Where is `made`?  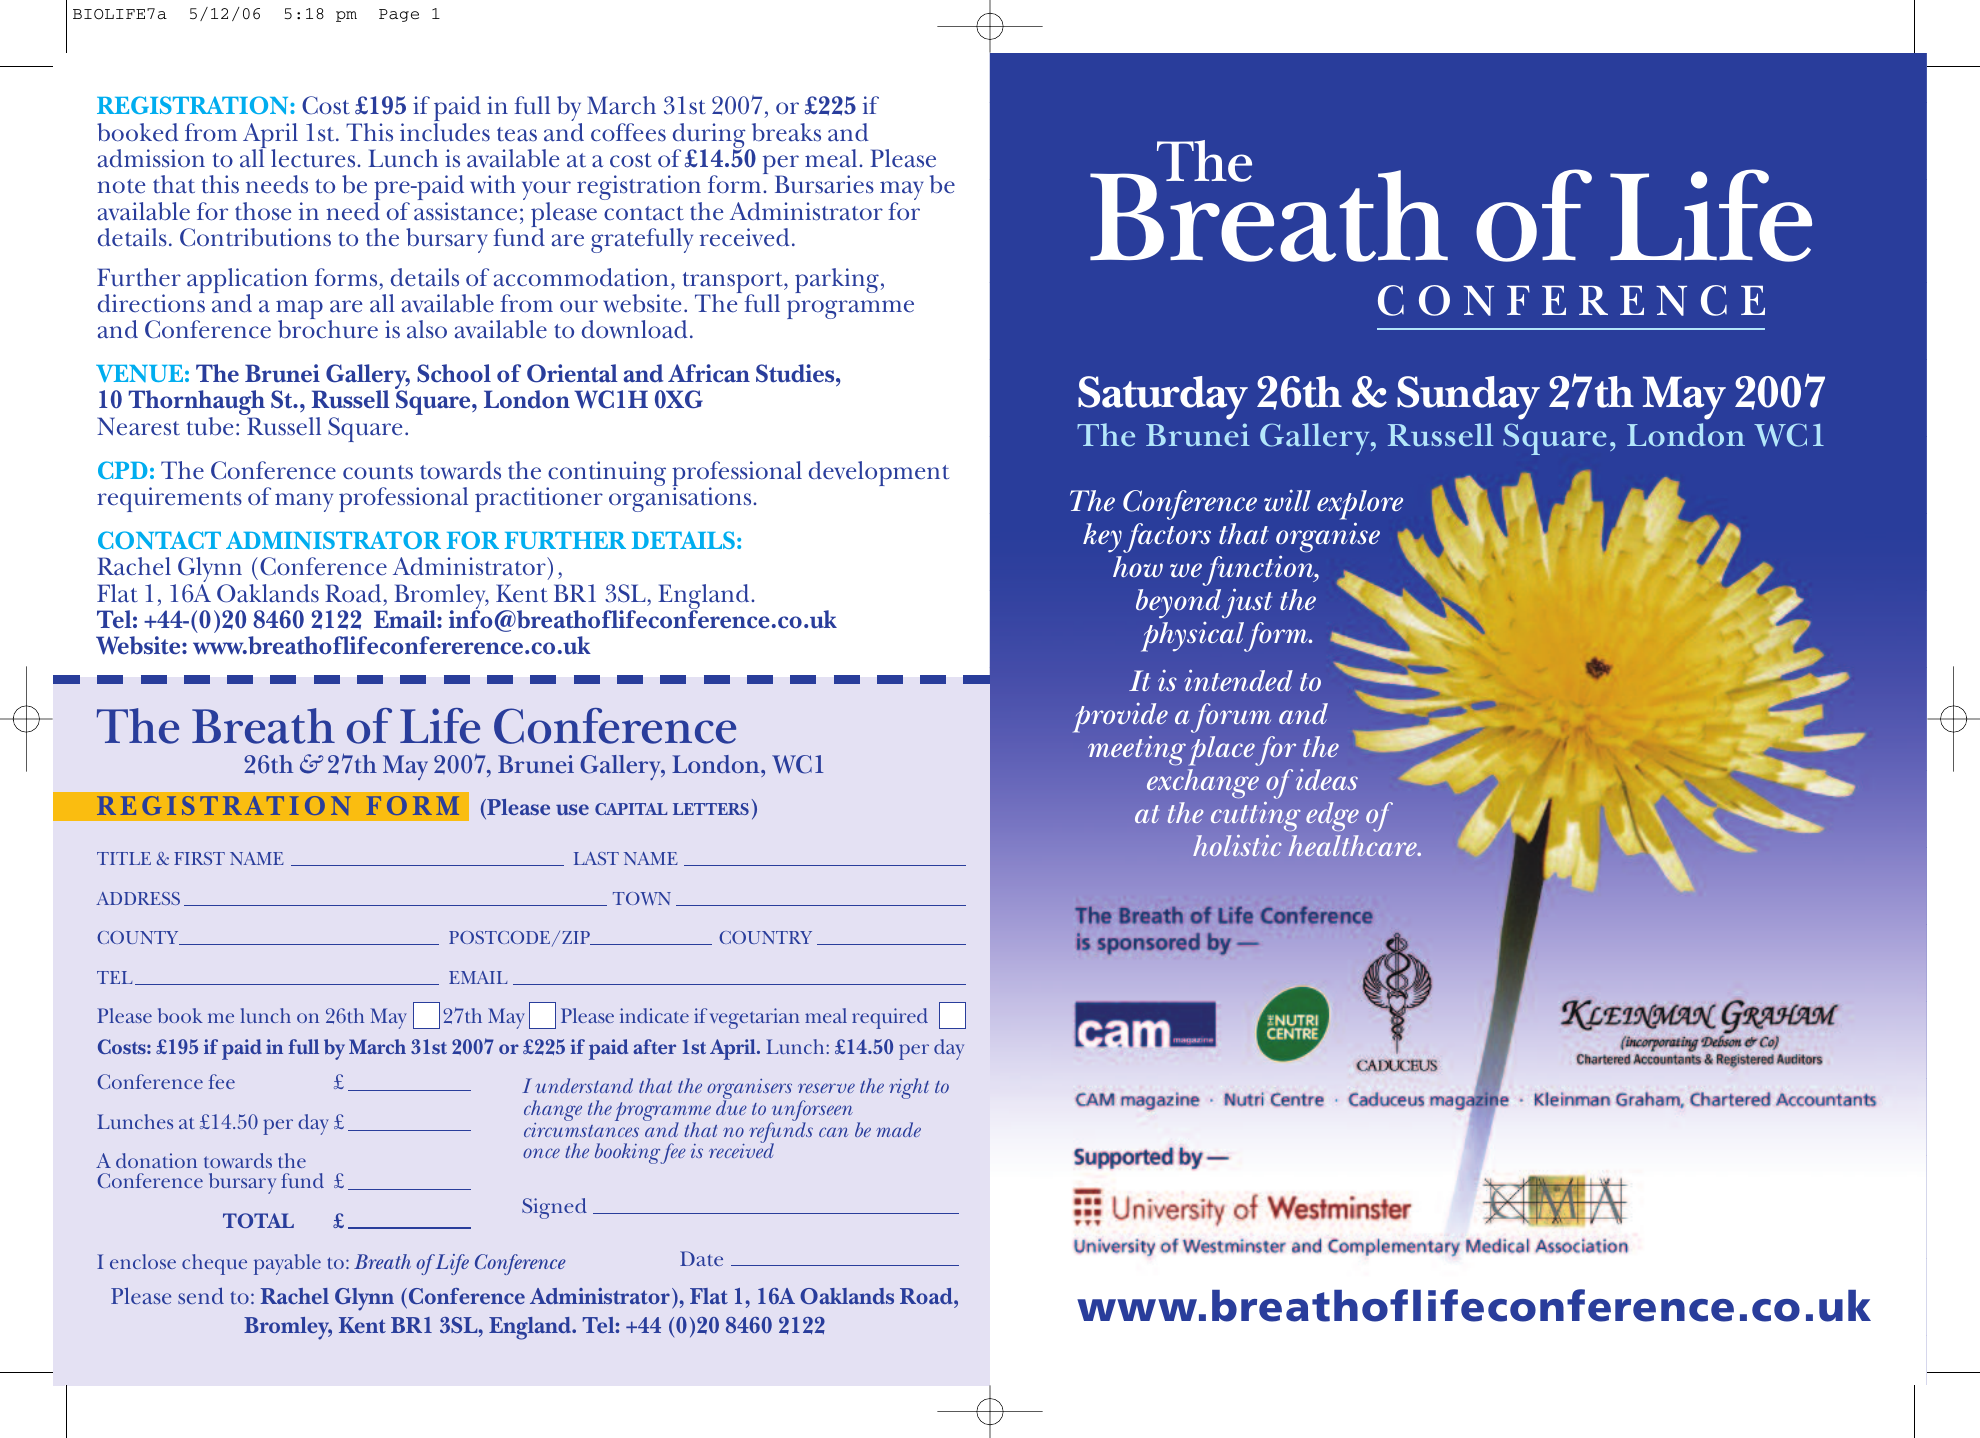
made is located at coordinates (898, 1129).
